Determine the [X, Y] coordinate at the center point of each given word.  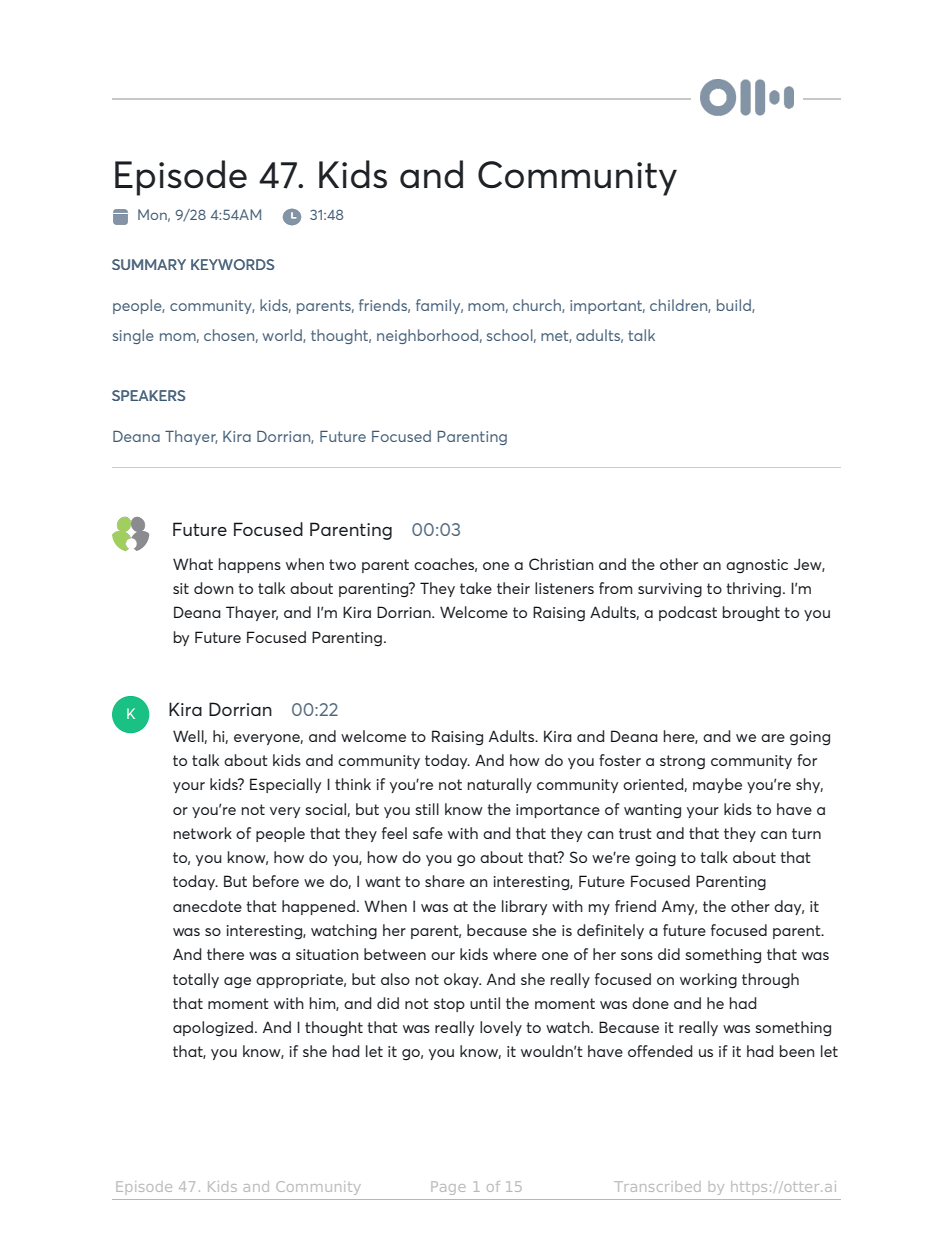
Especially [285, 785]
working [708, 981]
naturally [499, 785]
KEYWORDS [233, 264]
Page [448, 1188]
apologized [214, 1029]
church [538, 306]
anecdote [207, 906]
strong [682, 762]
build [735, 306]
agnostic [757, 566]
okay [462, 980]
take [476, 588]
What [193, 564]
